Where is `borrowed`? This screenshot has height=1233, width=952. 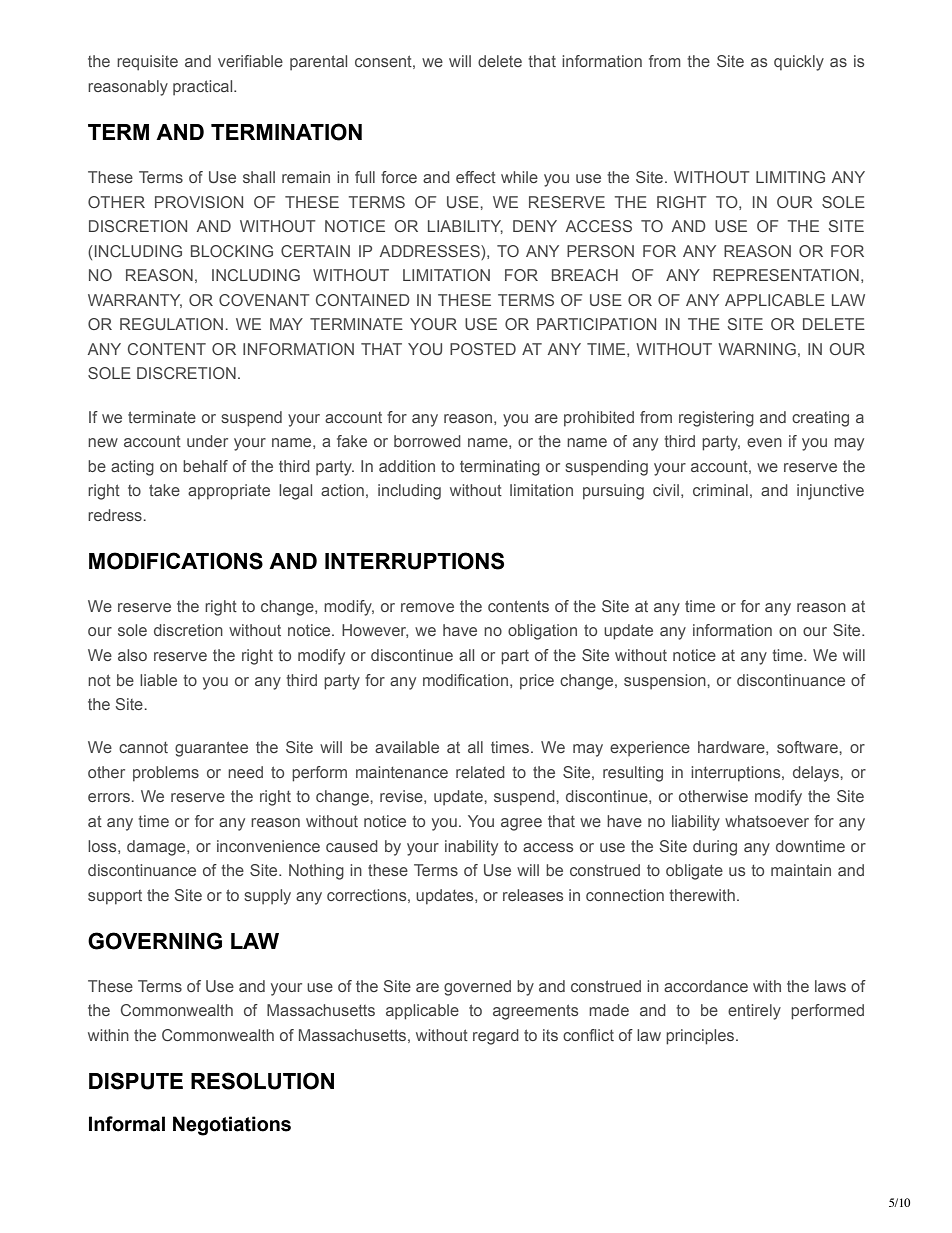 borrowed is located at coordinates (427, 441).
